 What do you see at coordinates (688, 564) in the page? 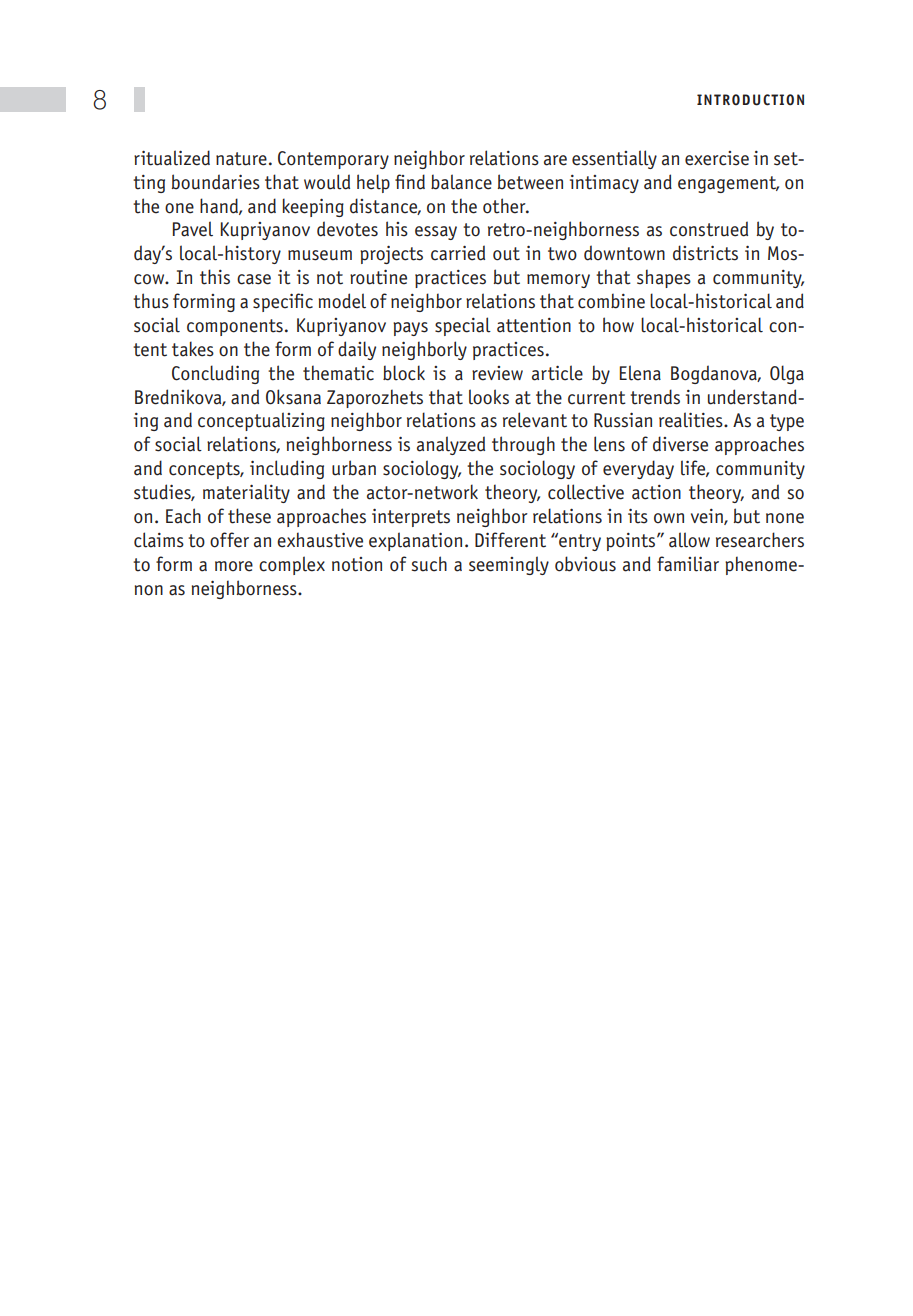
I see `familiar` at bounding box center [688, 564].
